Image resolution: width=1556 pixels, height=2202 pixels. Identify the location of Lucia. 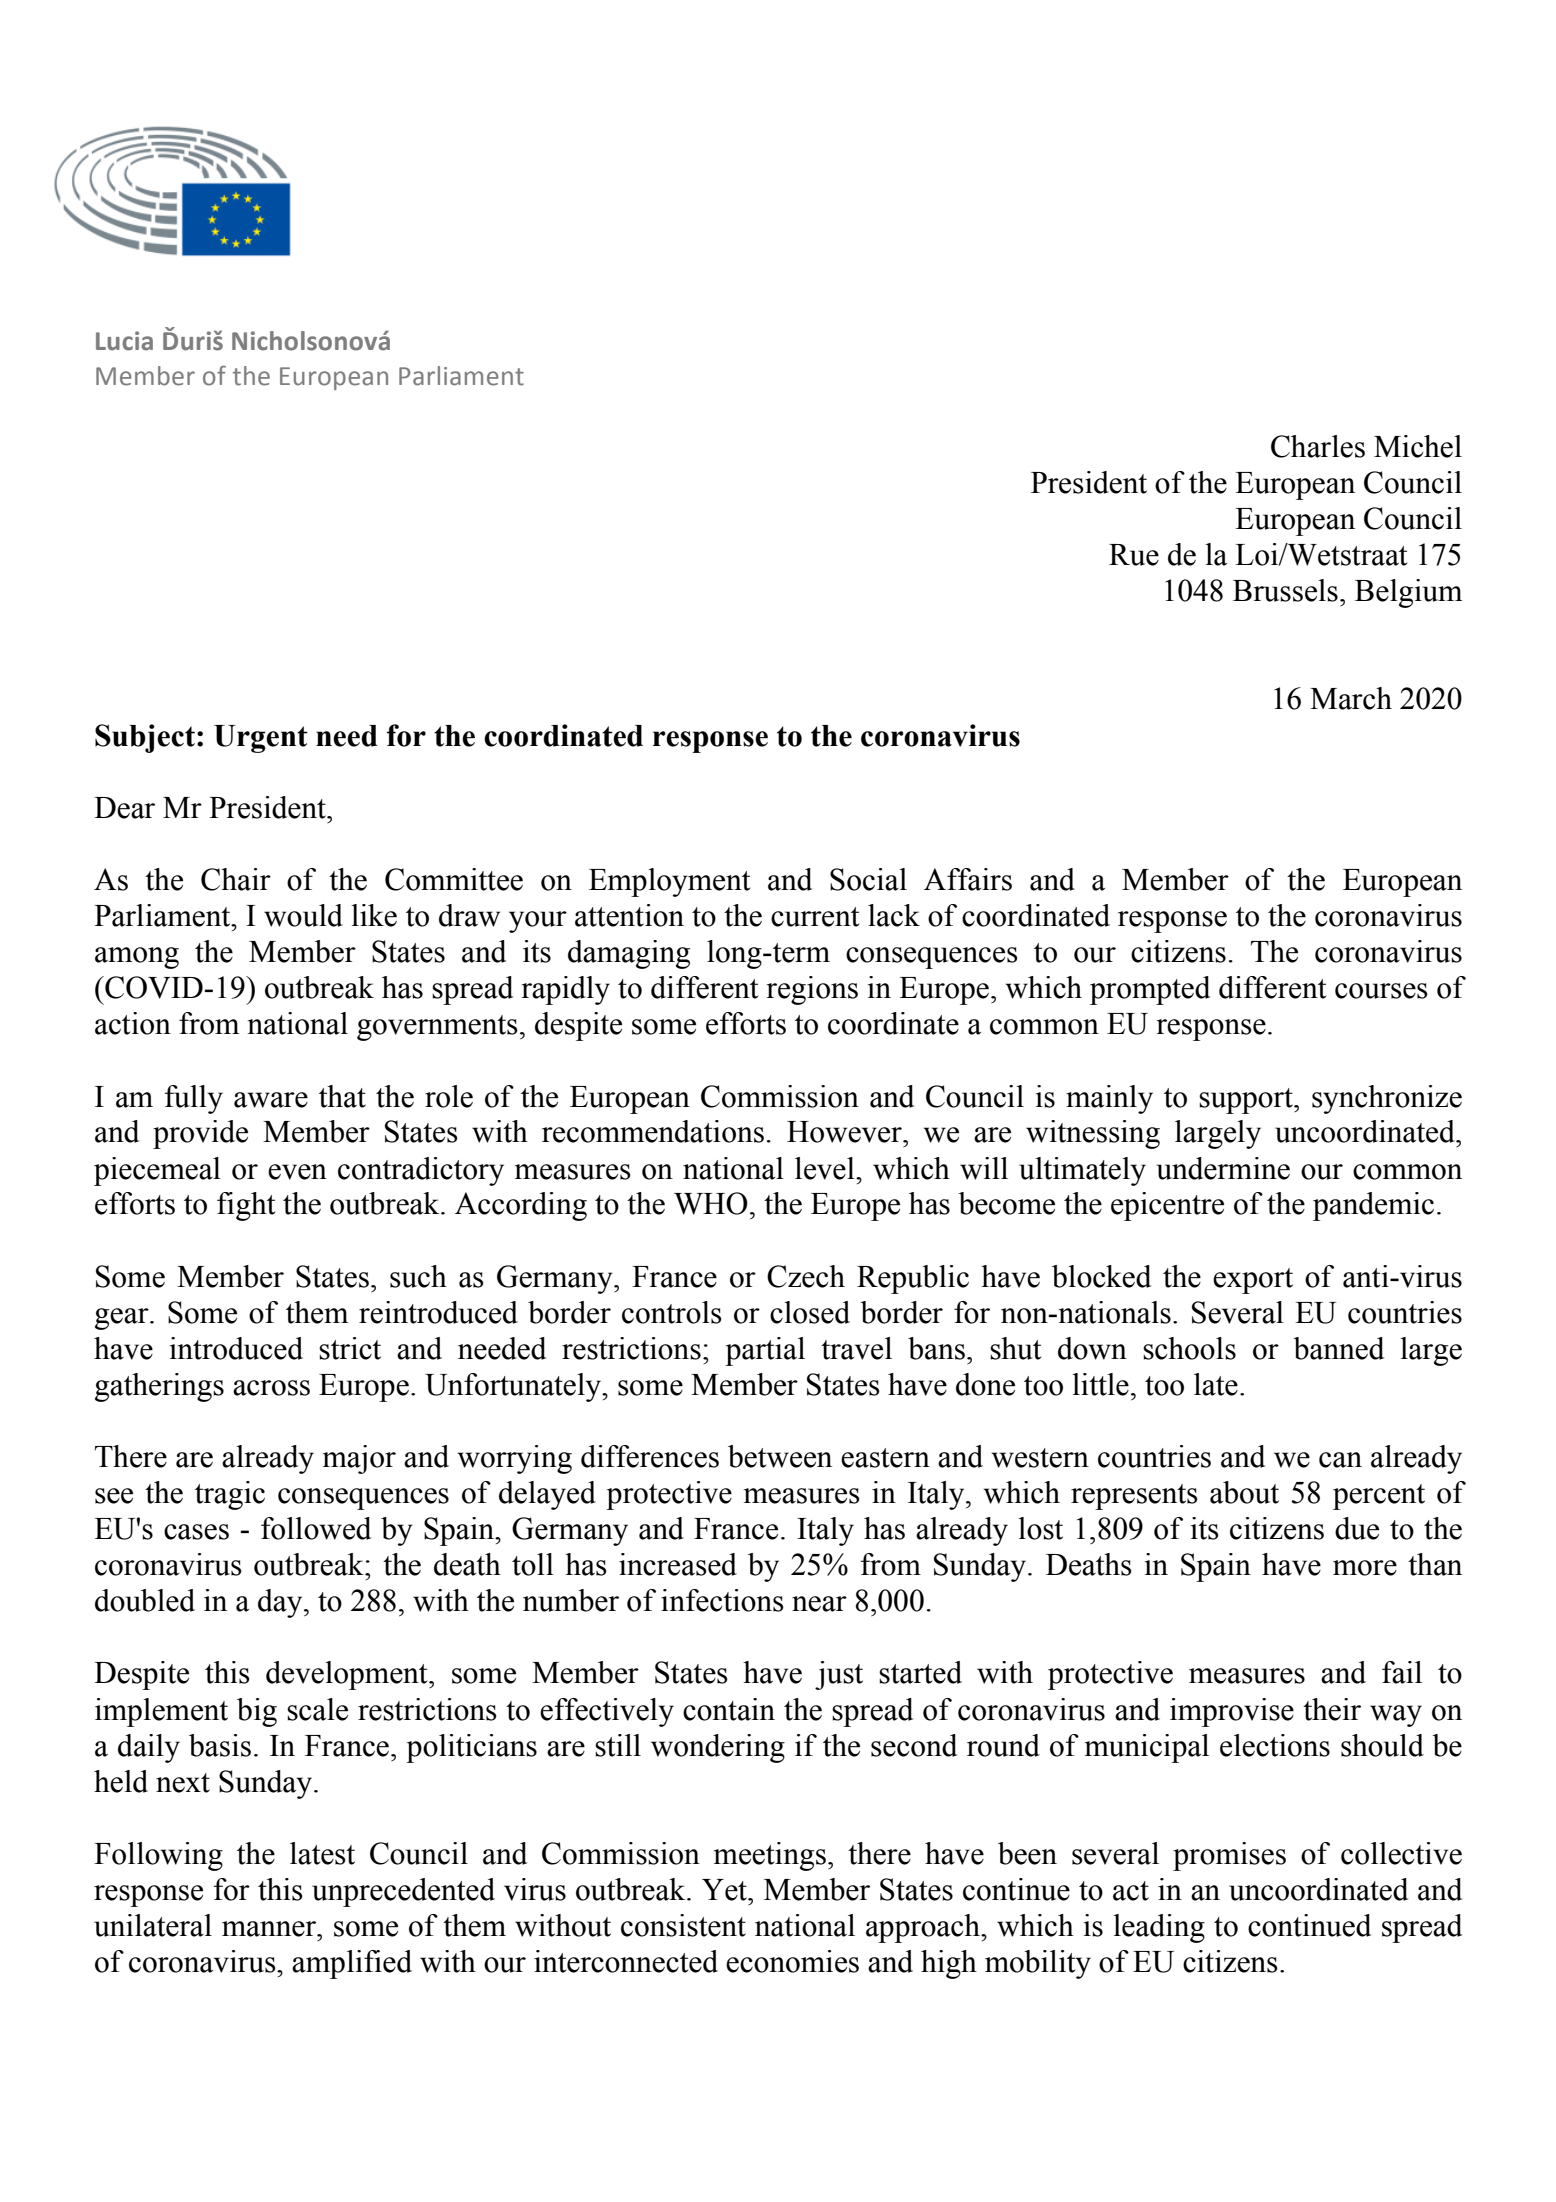
(124, 341).
